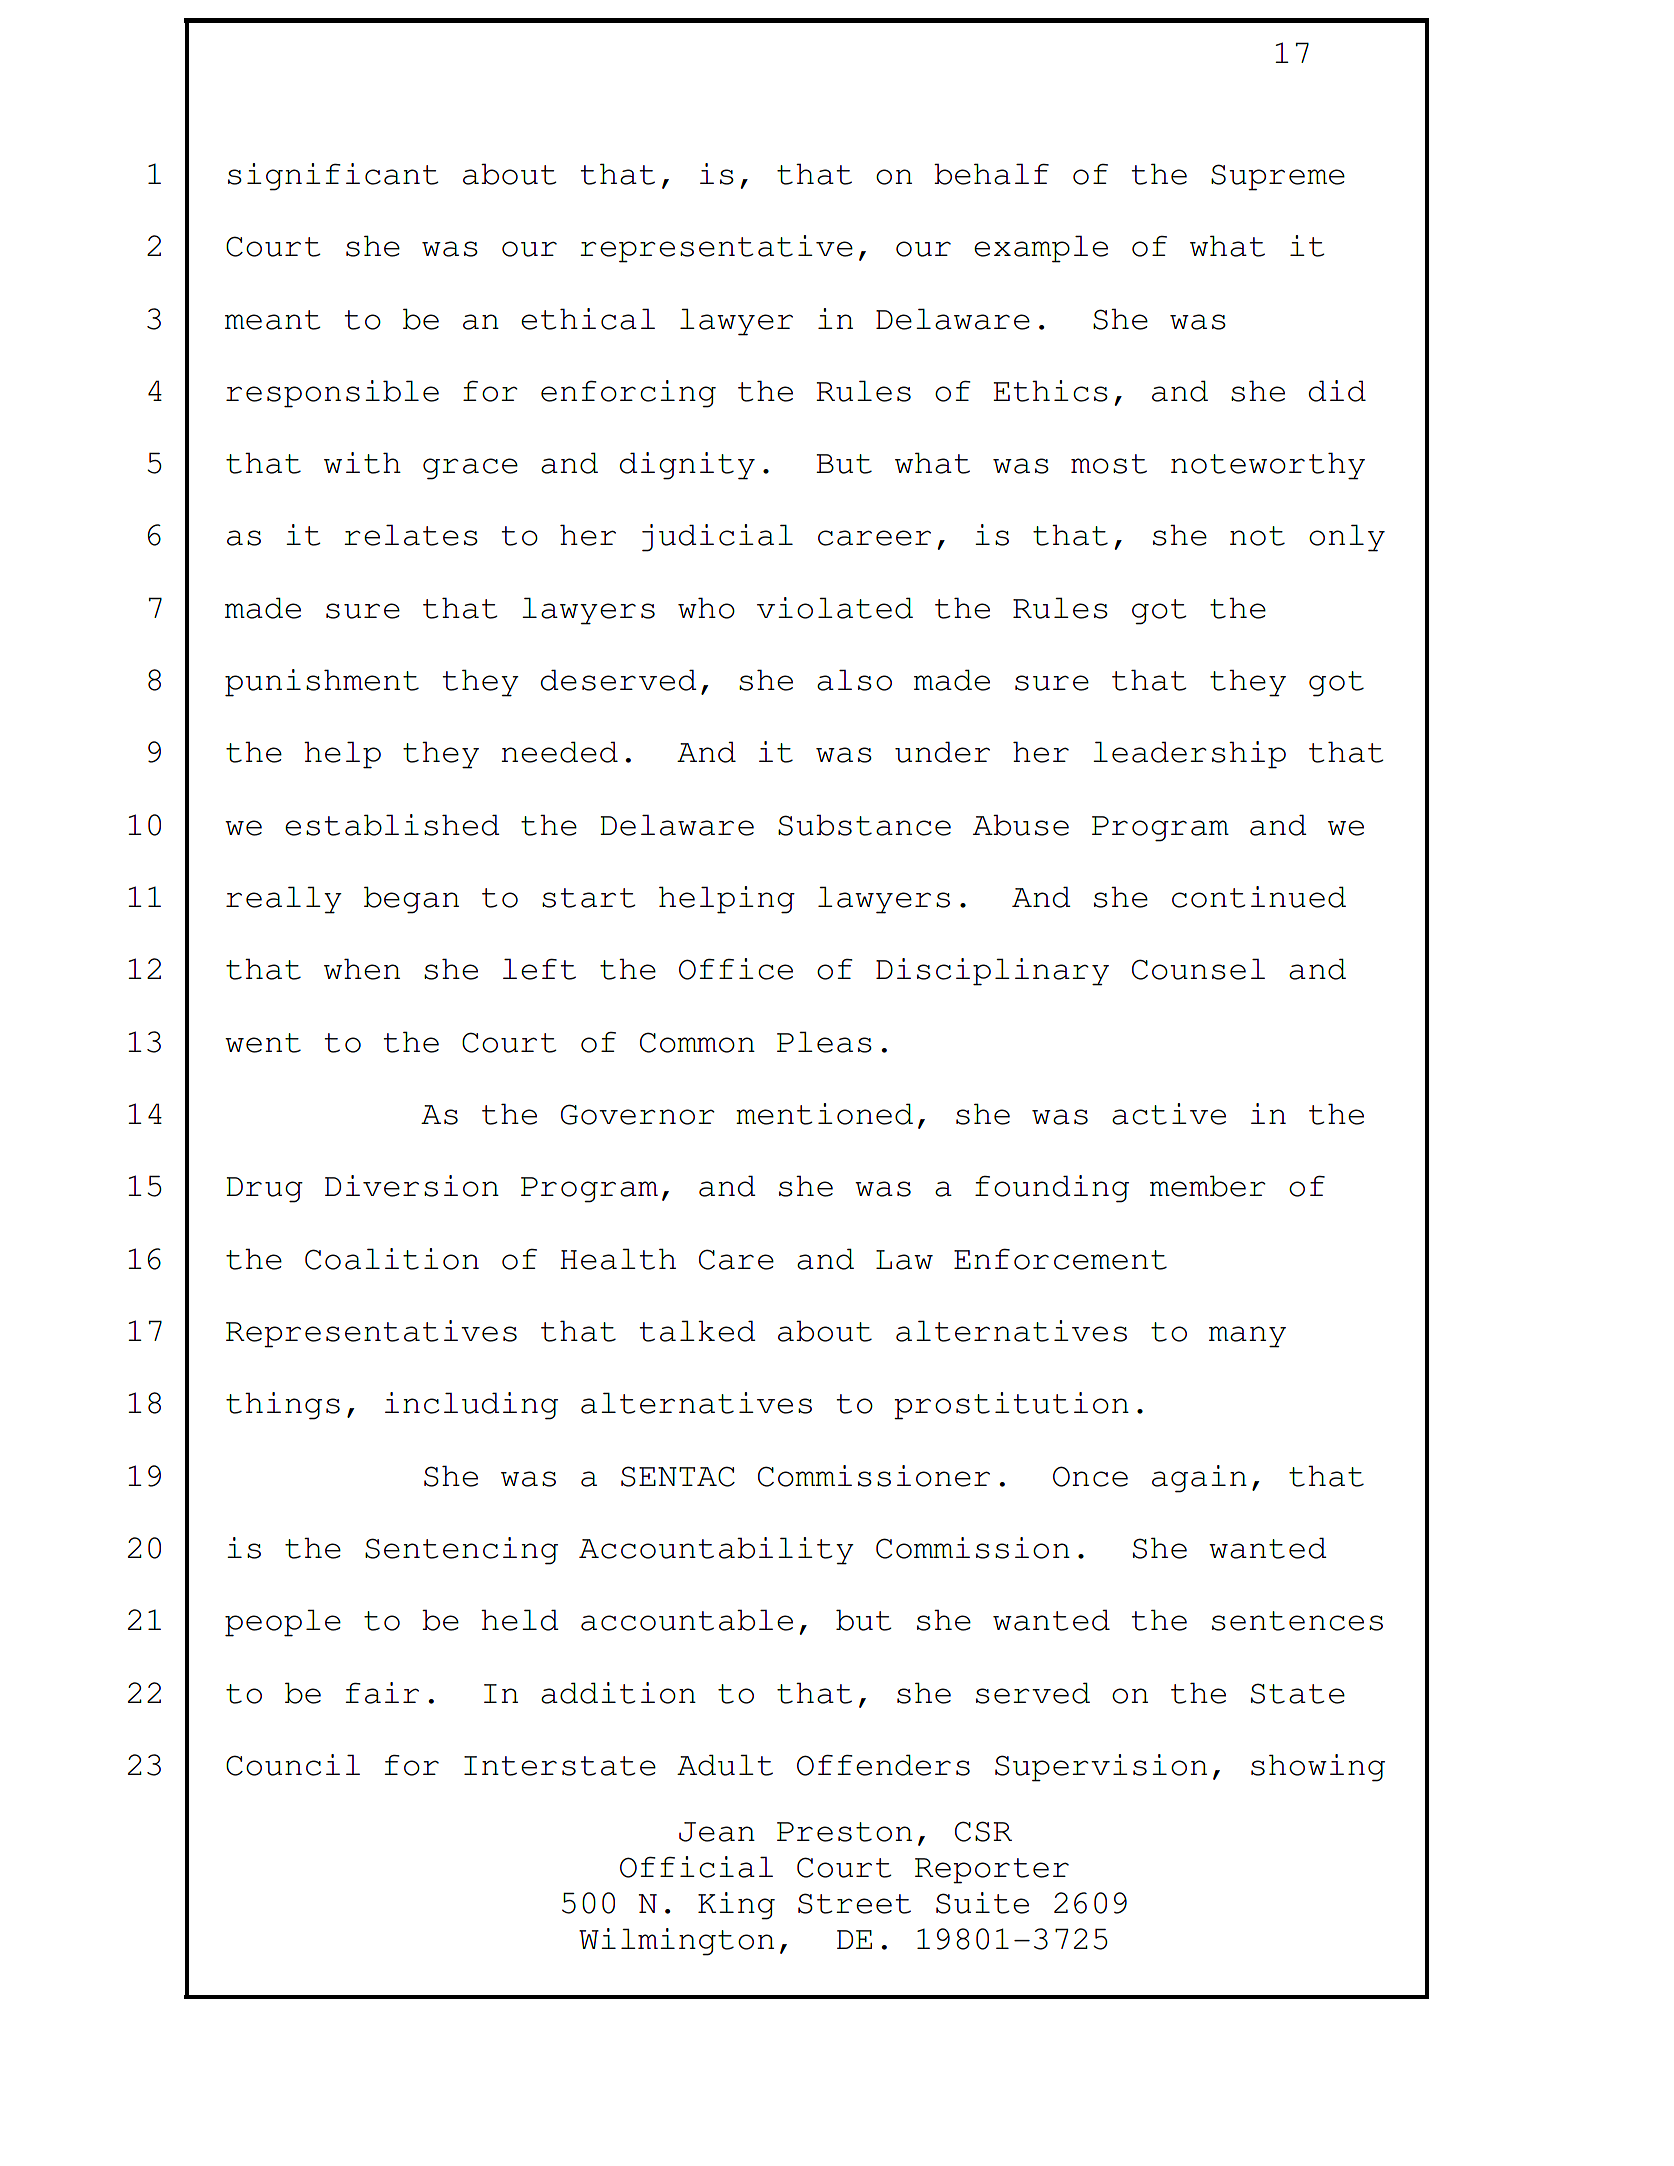  Describe the element at coordinates (864, 825) in the screenshot. I see `Substance` at that location.
